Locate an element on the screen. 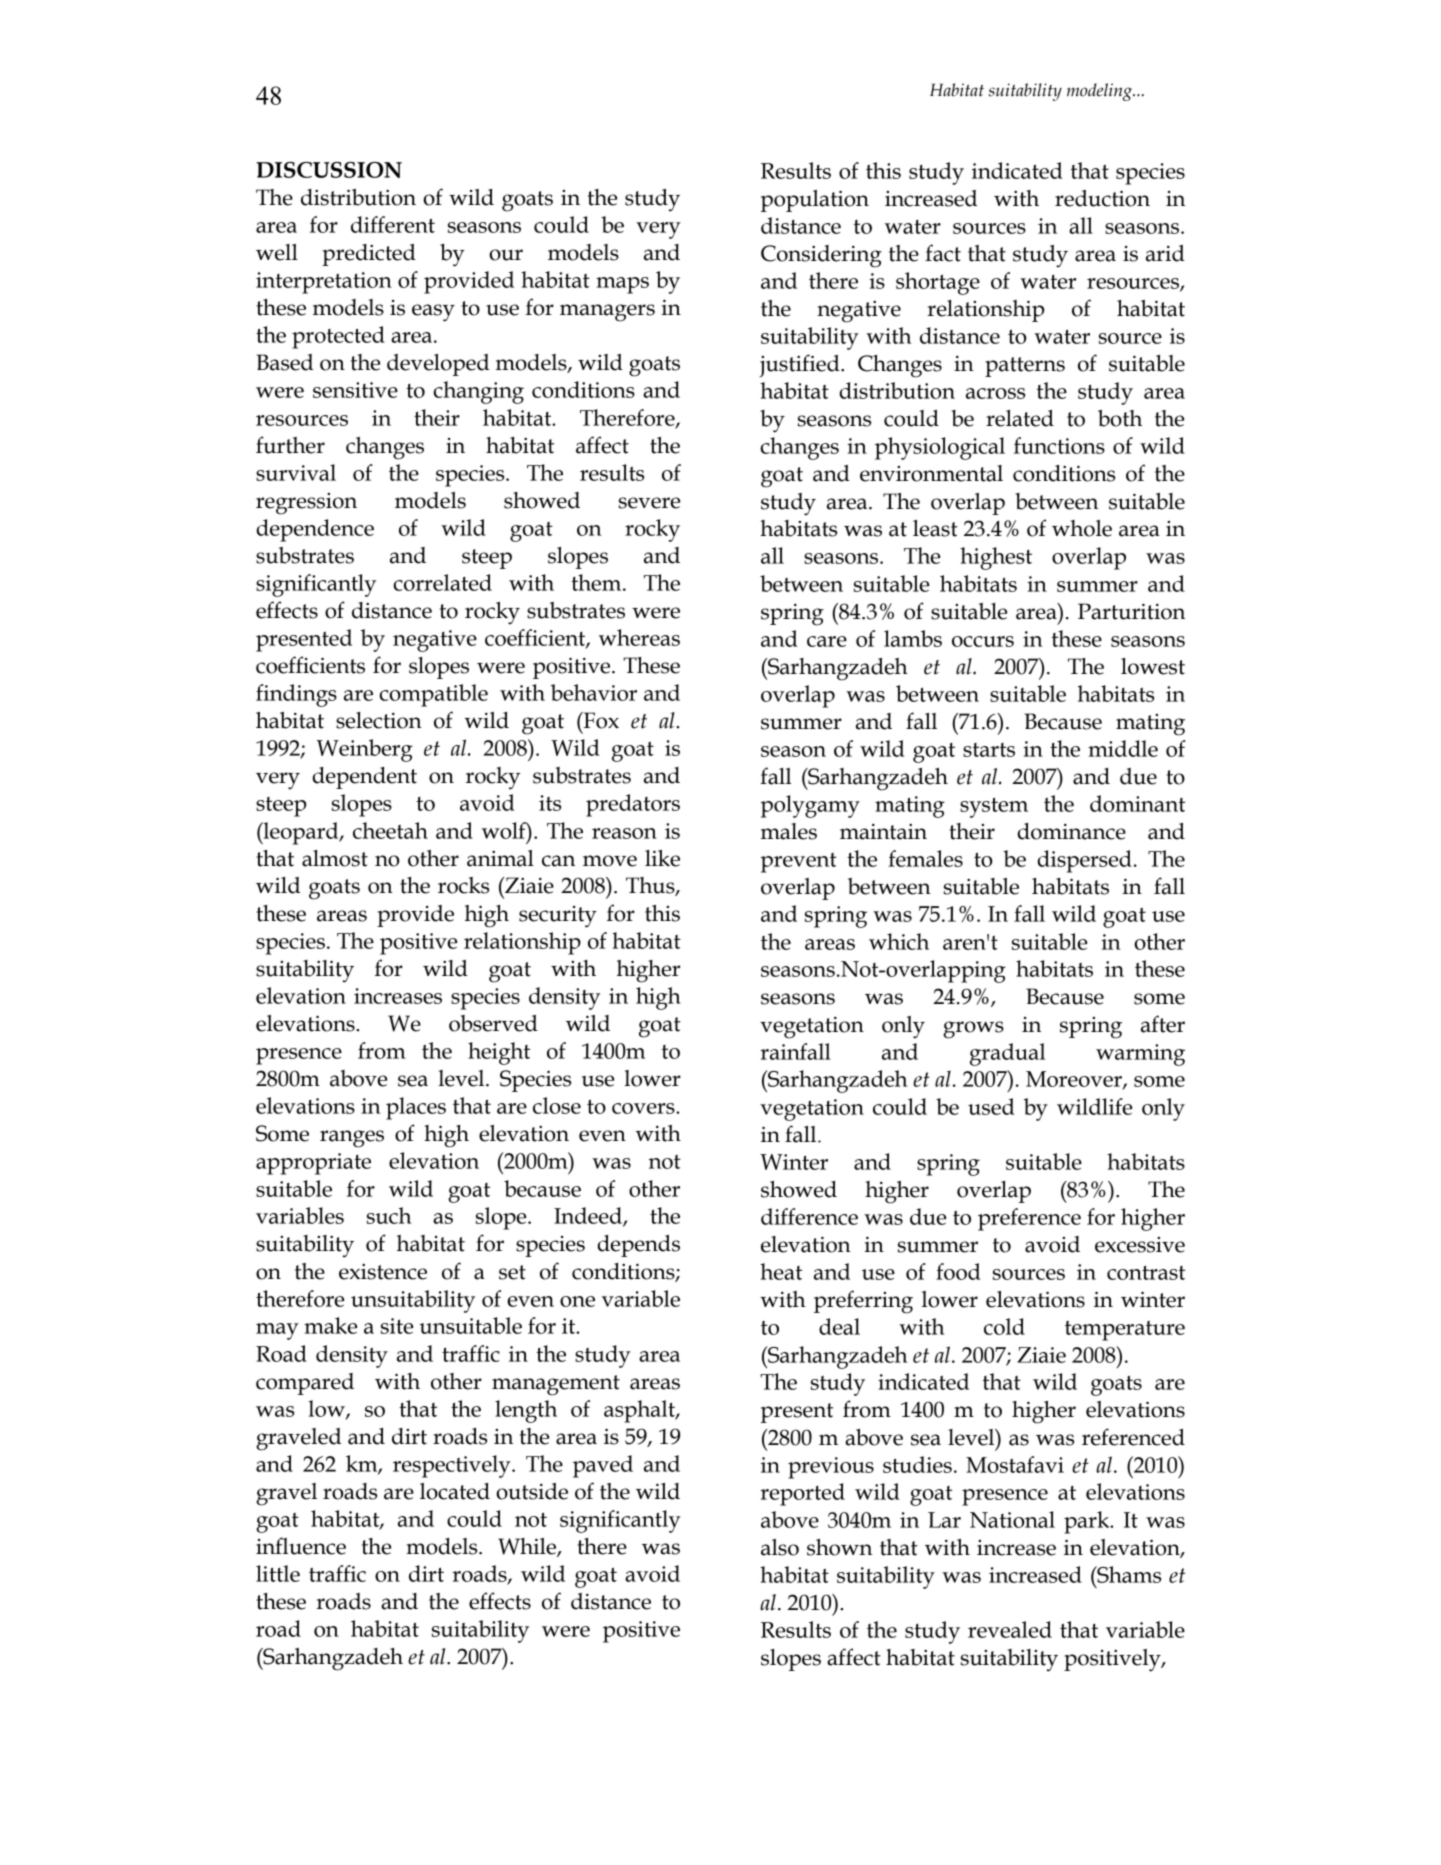  modeling is located at coordinates (1100, 92).
